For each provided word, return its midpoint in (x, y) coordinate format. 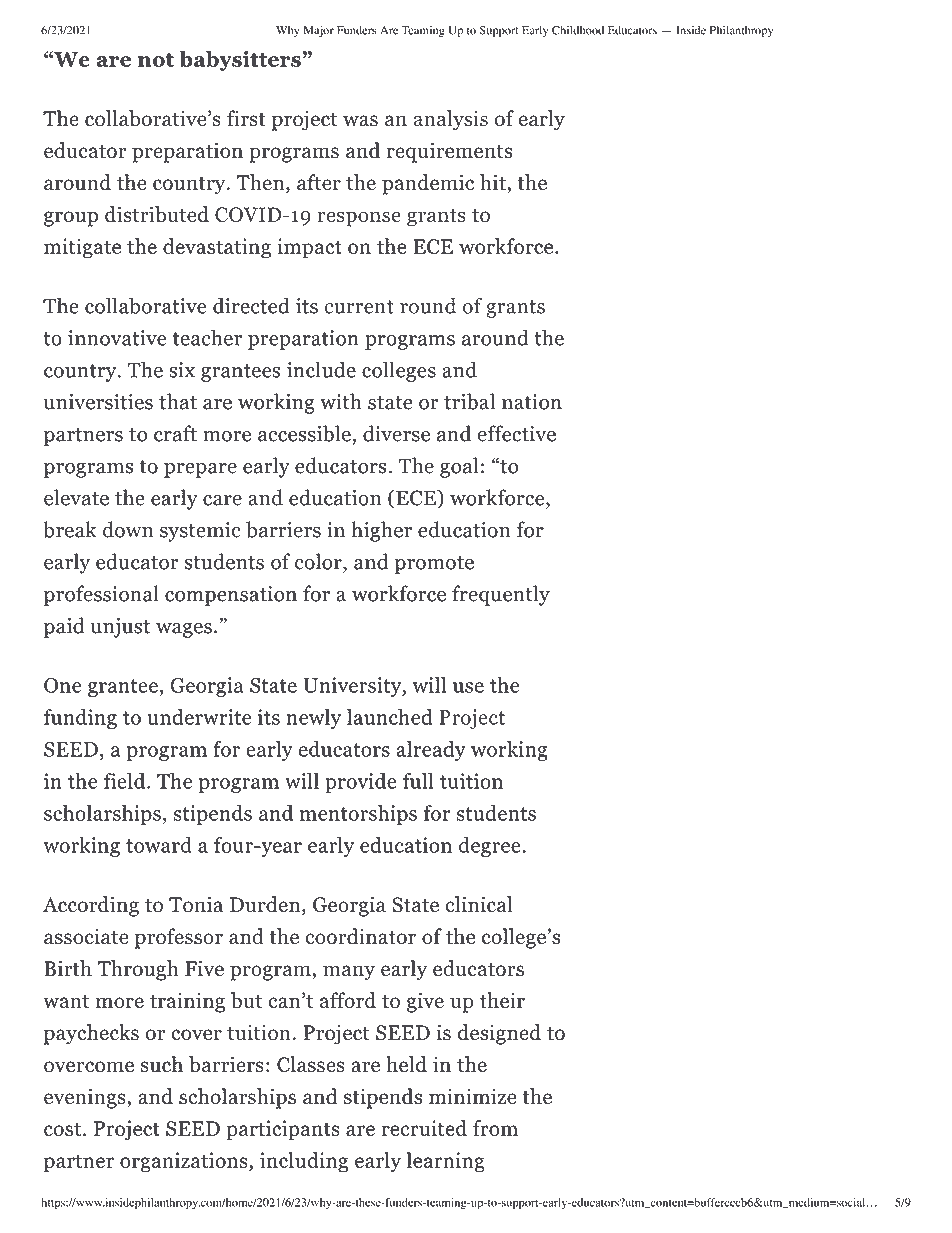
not (156, 60)
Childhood (578, 30)
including (304, 1162)
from (495, 1128)
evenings (86, 1098)
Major (319, 31)
